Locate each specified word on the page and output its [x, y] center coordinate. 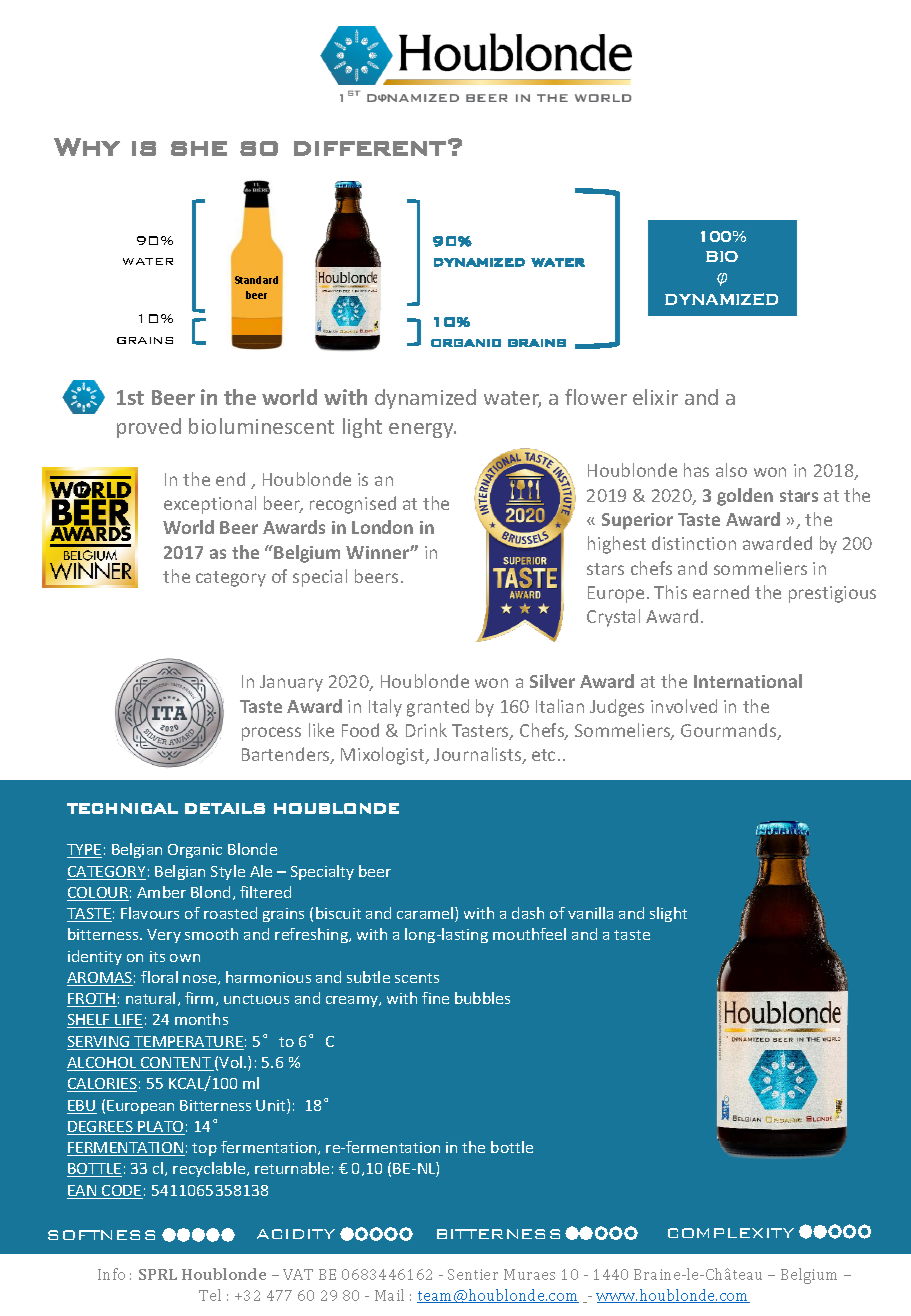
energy [422, 430]
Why [87, 147]
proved [149, 428]
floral [159, 977]
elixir [655, 397]
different [370, 148]
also [731, 470]
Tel [210, 1295]
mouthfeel [529, 934]
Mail [389, 1295]
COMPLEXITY [731, 1233]
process [271, 734]
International [748, 681]
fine [435, 998]
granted [438, 708]
